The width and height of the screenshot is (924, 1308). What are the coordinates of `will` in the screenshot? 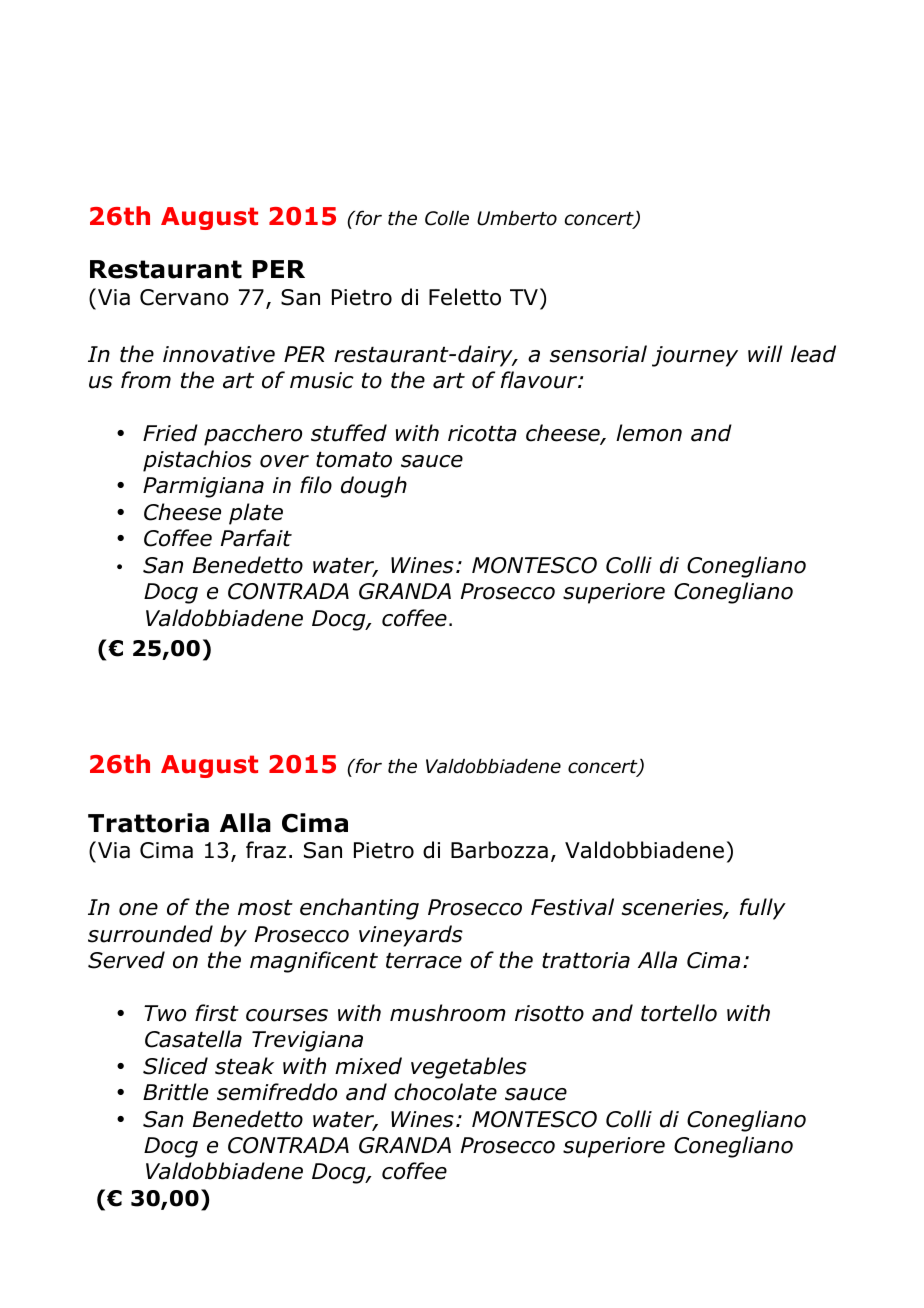 It's located at (765, 353).
